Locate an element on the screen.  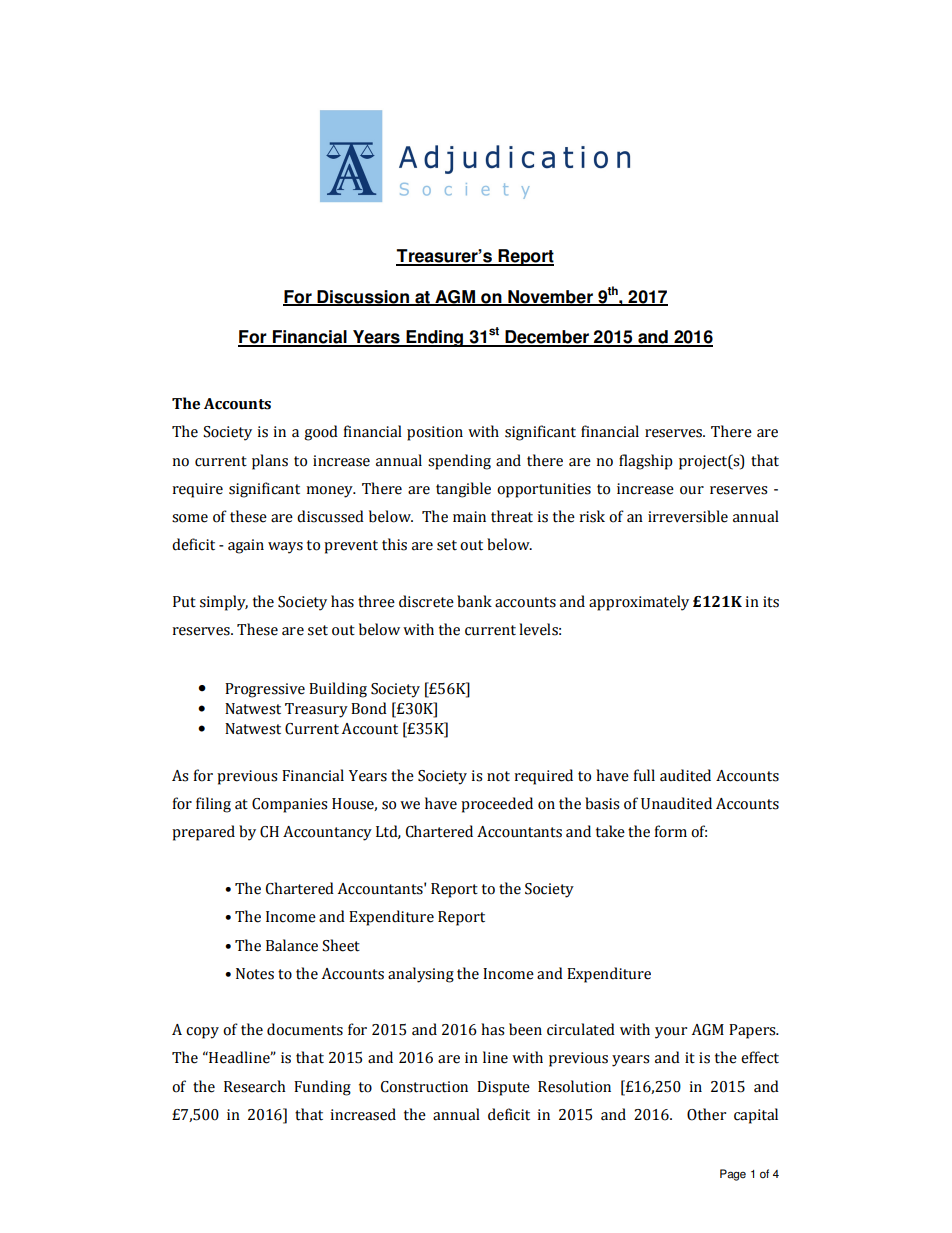
proceeded is located at coordinates (497, 805).
